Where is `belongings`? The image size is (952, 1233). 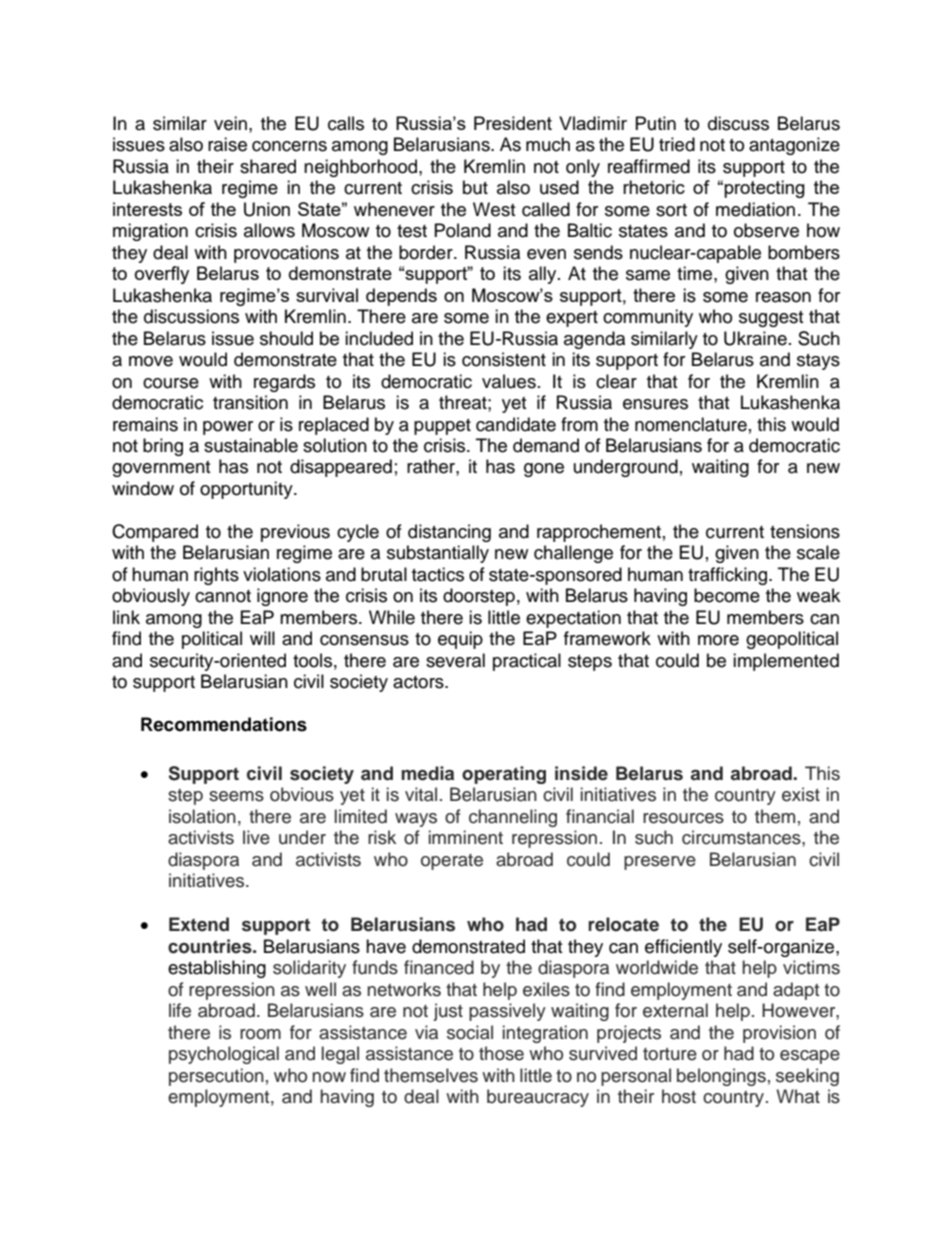 belongings is located at coordinates (721, 1077).
